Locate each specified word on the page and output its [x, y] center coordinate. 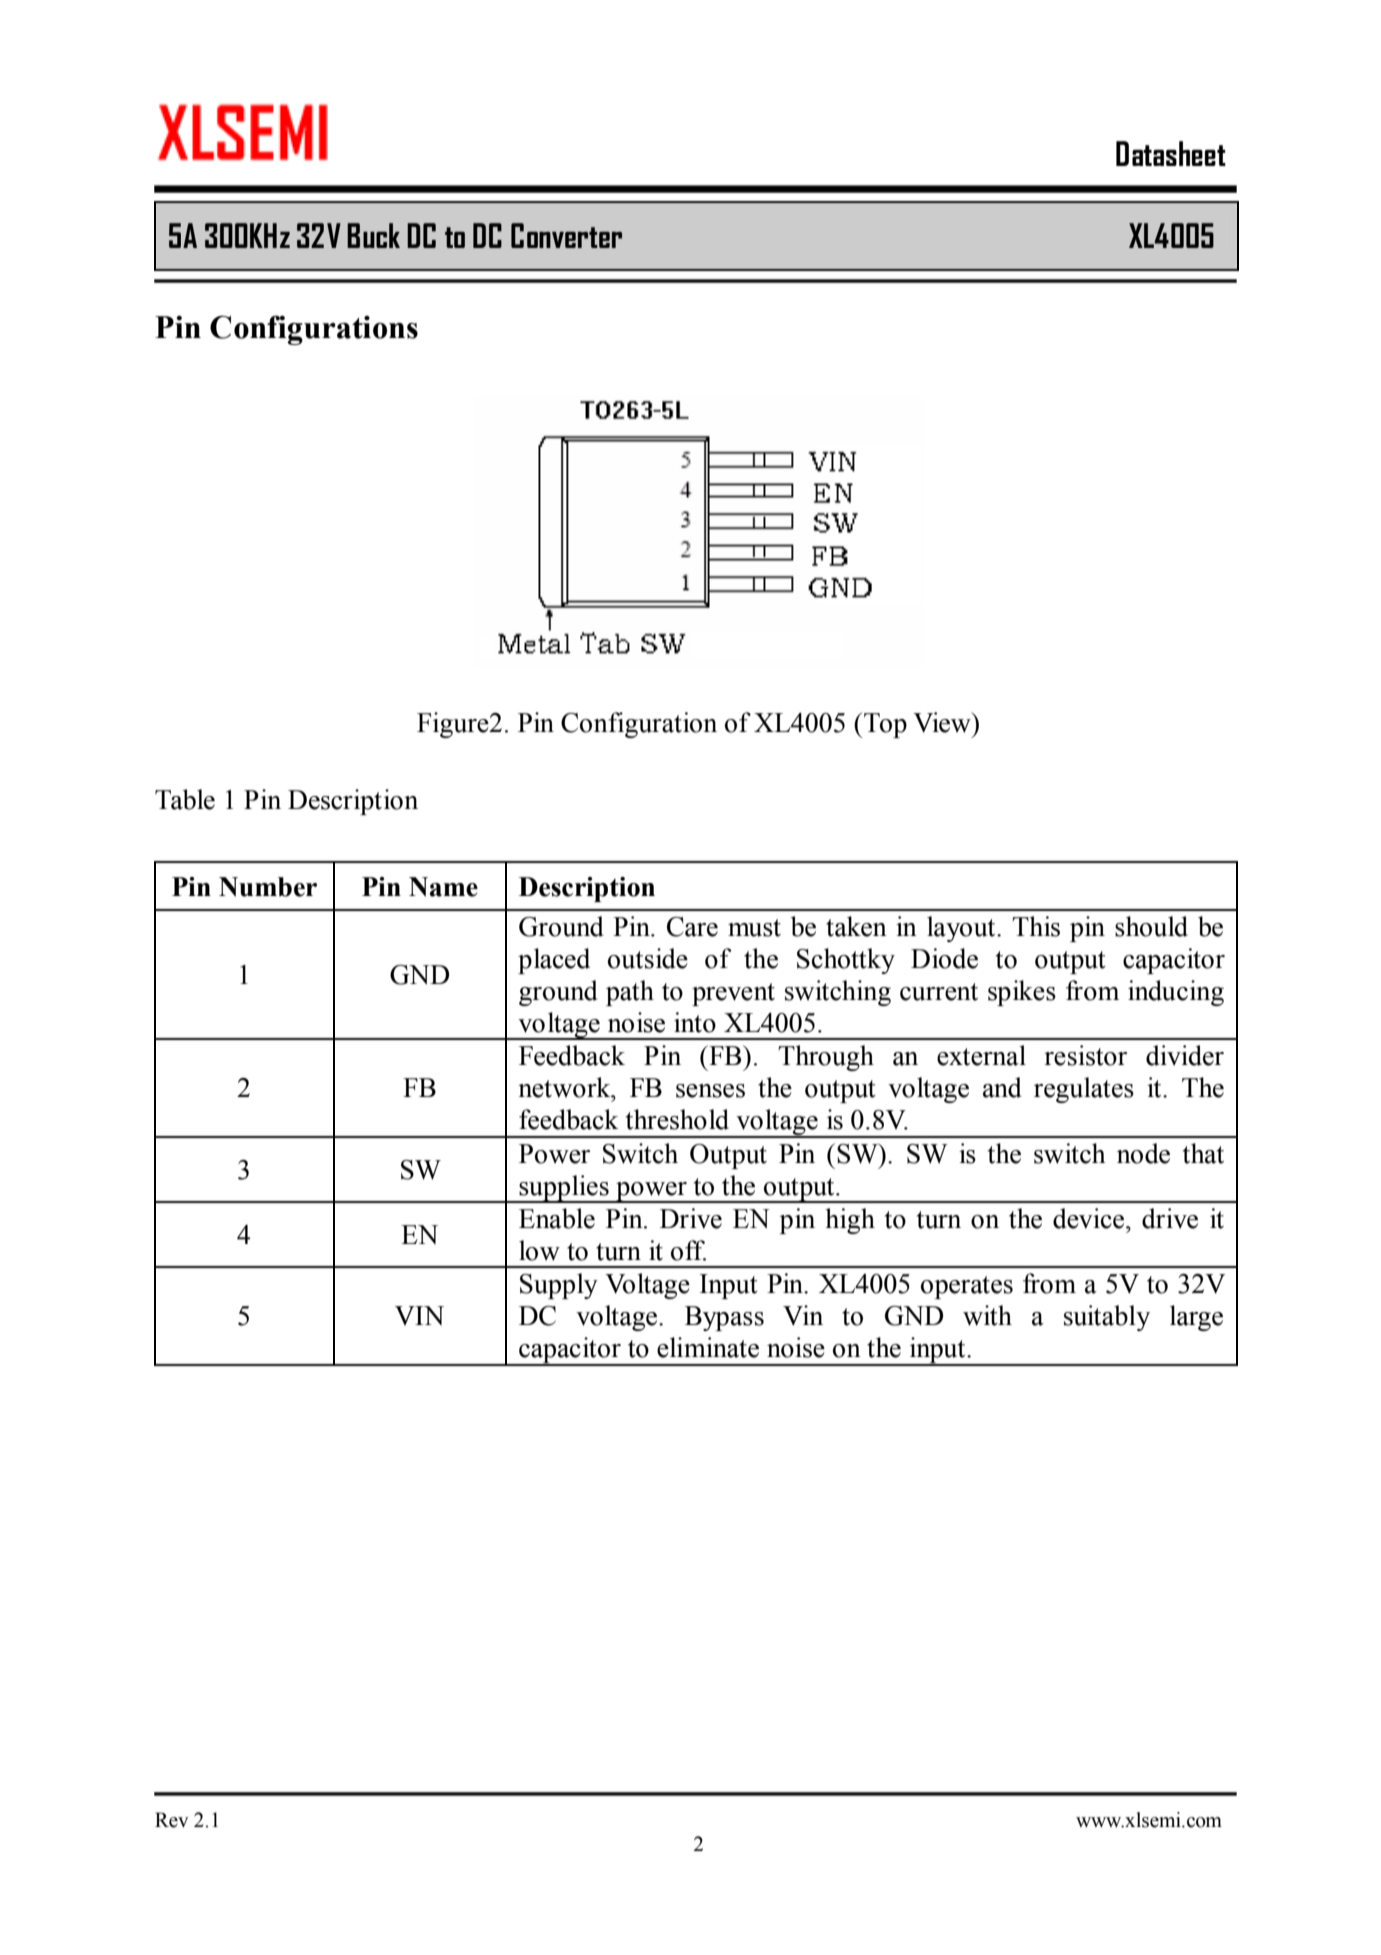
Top [885, 725]
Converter [566, 235]
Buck [373, 235]
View [943, 722]
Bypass [724, 1318]
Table [185, 799]
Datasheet [1171, 153]
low [539, 1250]
